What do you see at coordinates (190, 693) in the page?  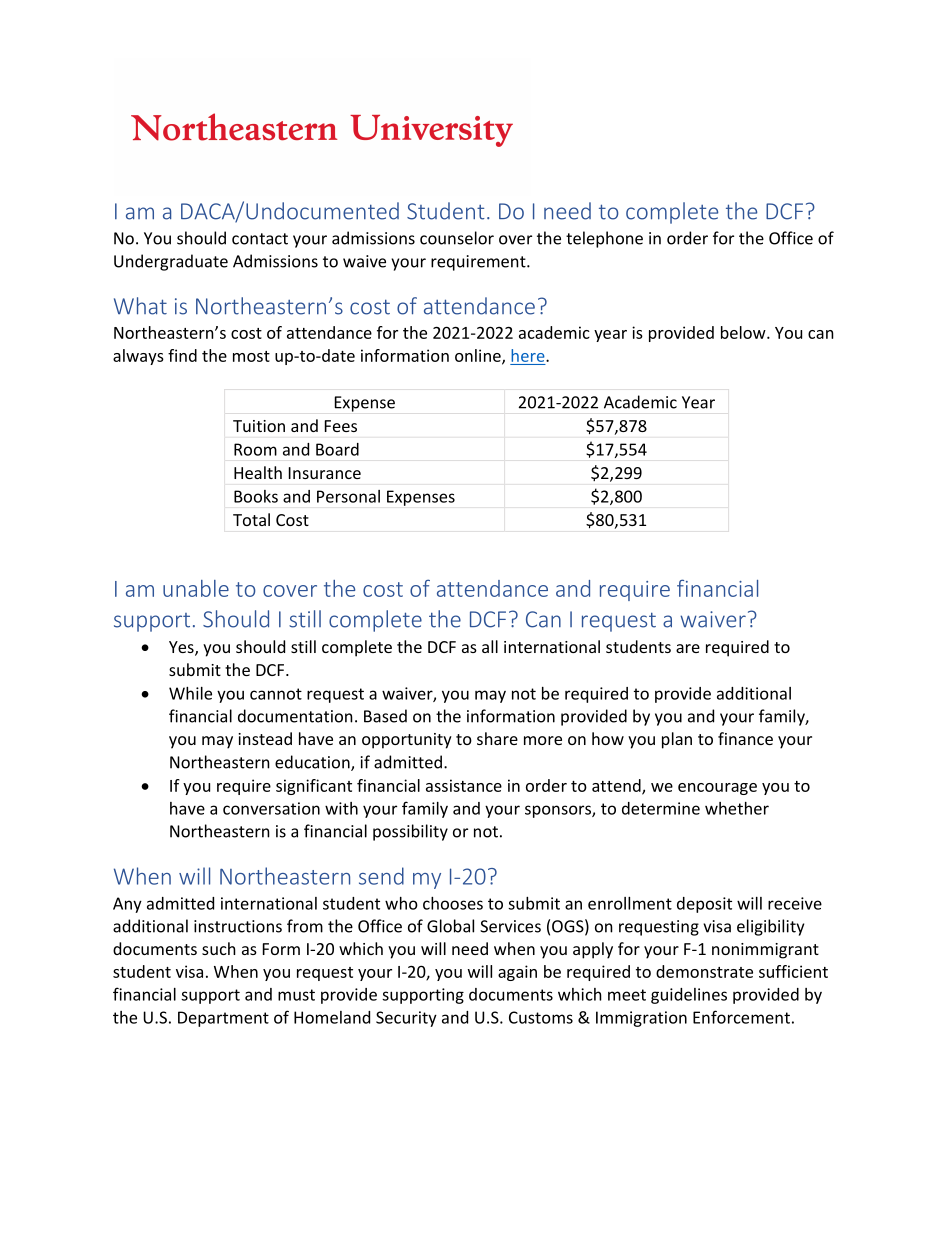 I see `While` at bounding box center [190, 693].
